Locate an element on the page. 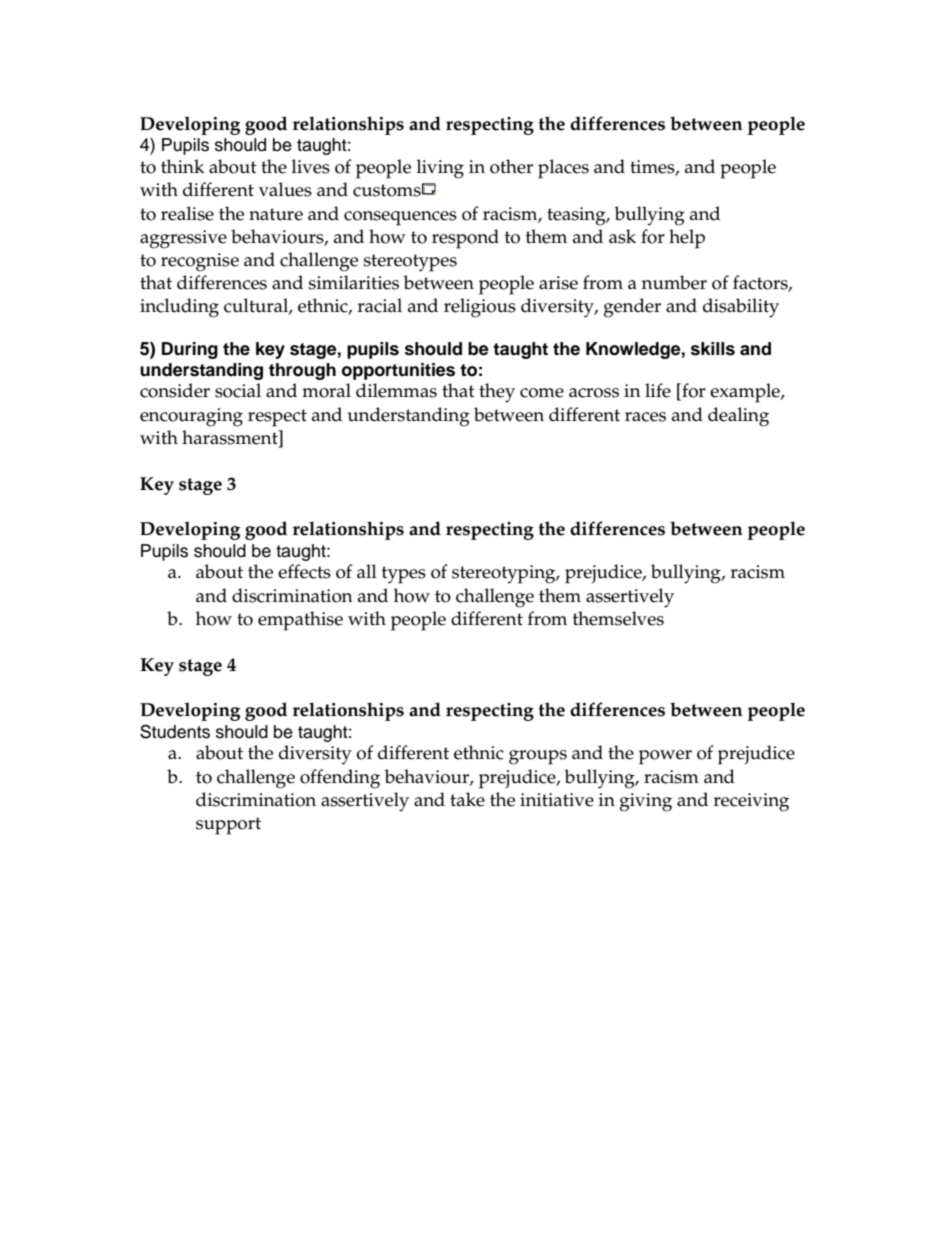 Image resolution: width=952 pixels, height=1233 pixels. life is located at coordinates (658, 390).
